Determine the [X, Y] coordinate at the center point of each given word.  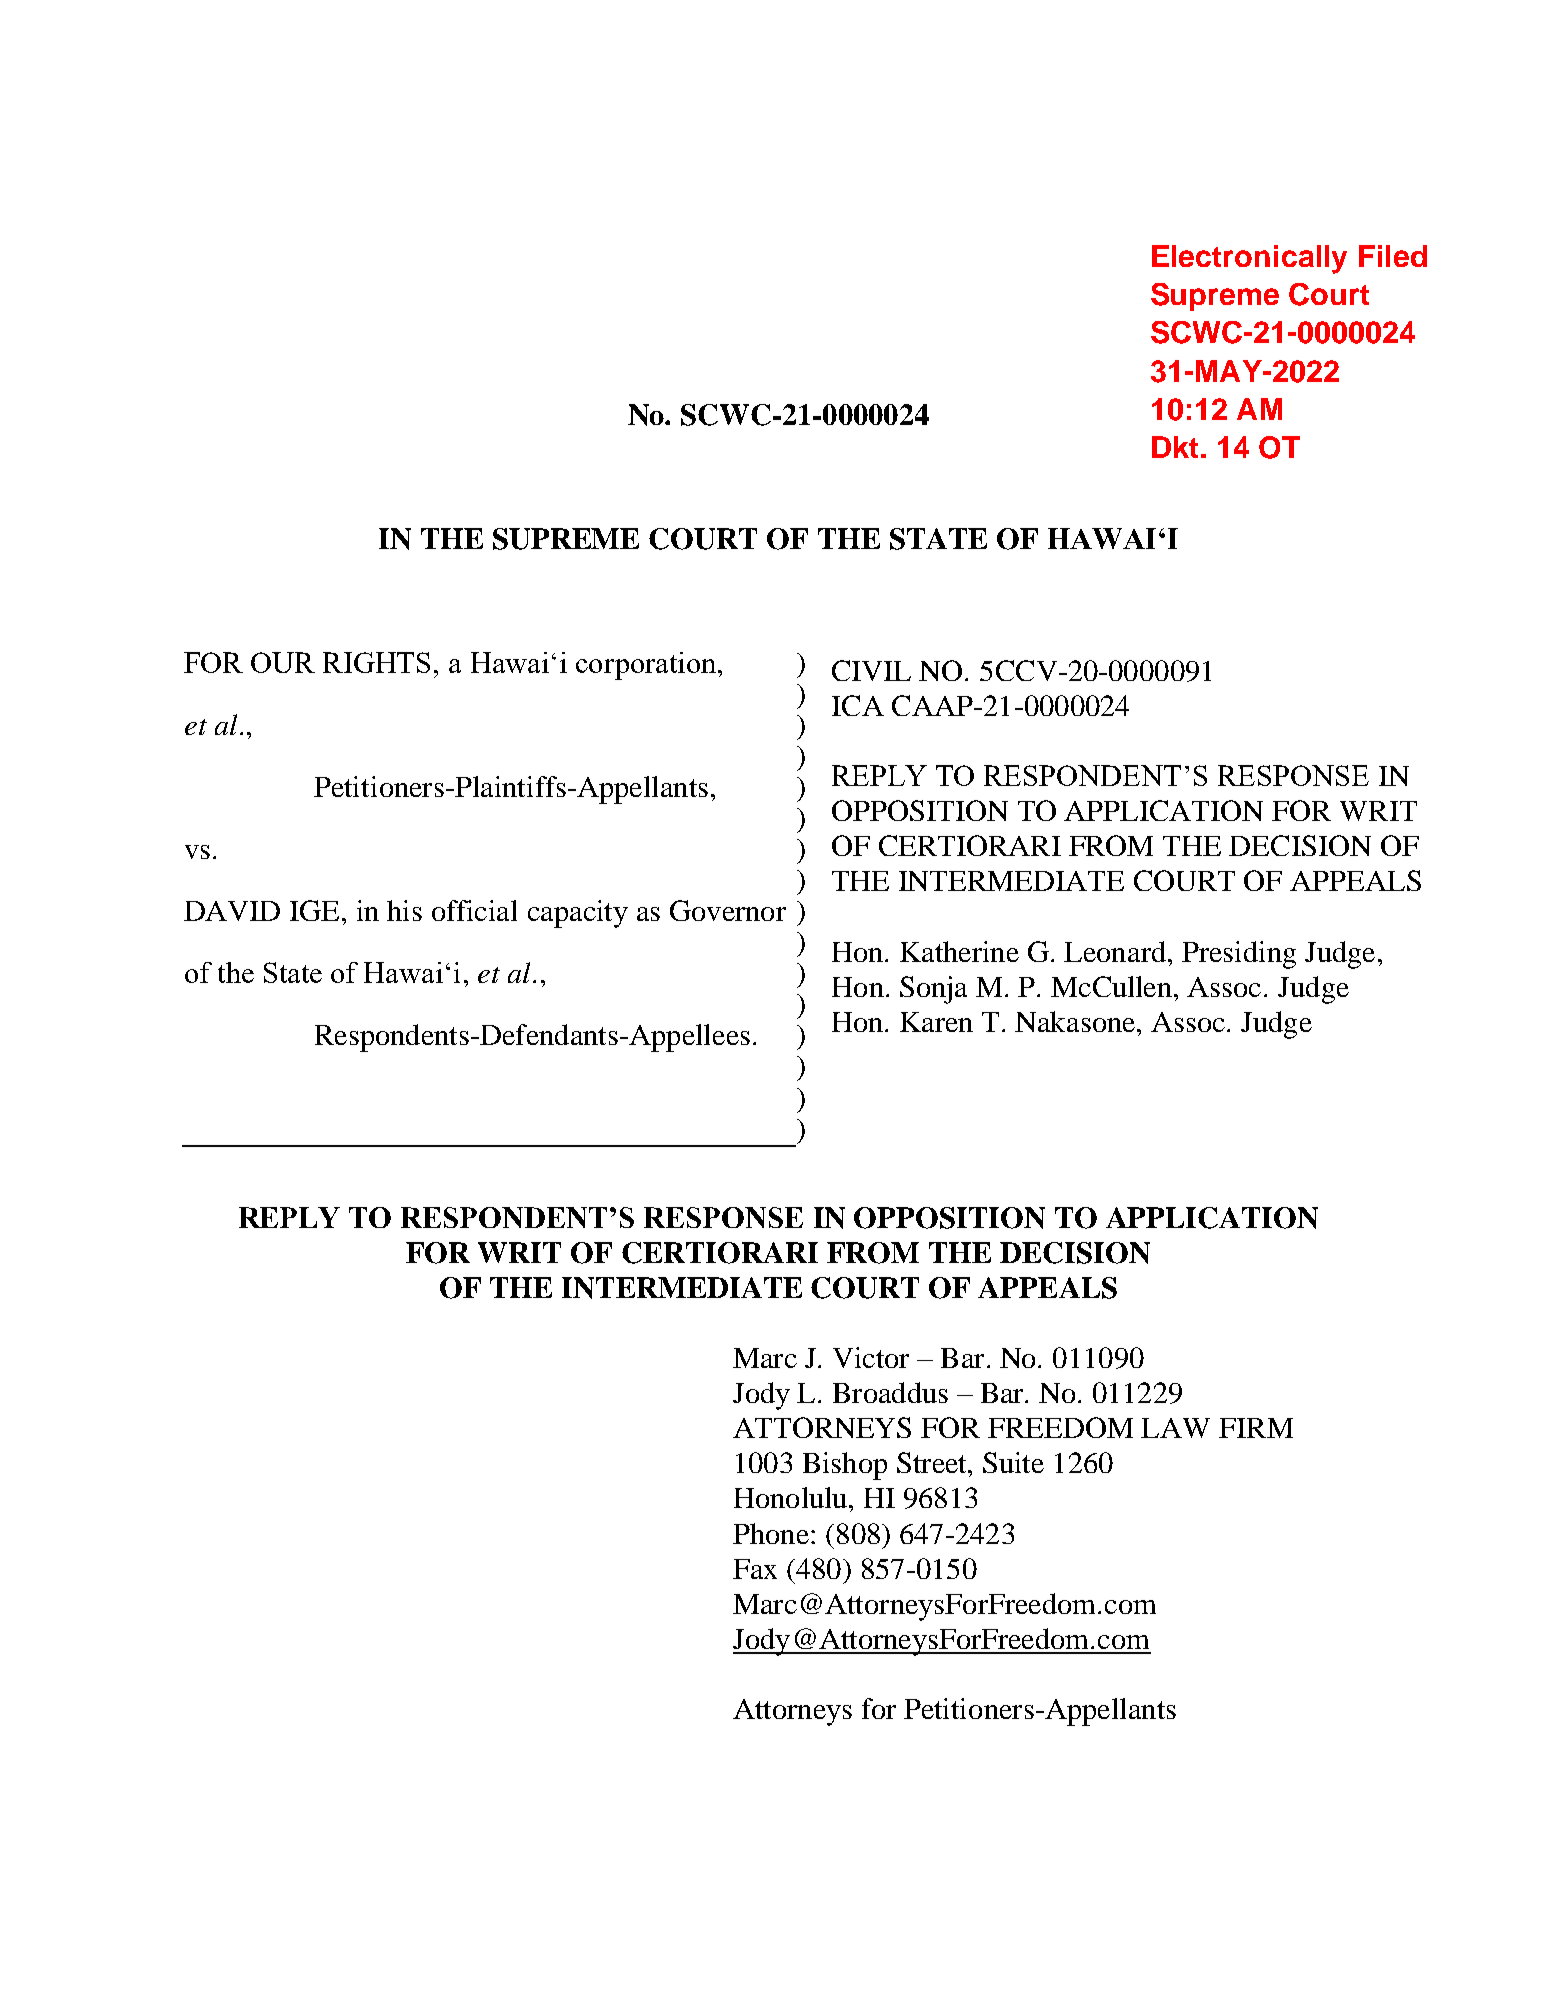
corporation [646, 666]
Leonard [1116, 951]
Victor [871, 1357]
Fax [755, 1569]
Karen [936, 1022]
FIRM [1256, 1428]
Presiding [1239, 955]
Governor [728, 910]
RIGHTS [376, 662]
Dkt [1175, 447]
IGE [316, 910]
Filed [1393, 256]
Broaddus [890, 1392]
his [404, 910]
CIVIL [871, 670]
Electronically [1249, 259]
